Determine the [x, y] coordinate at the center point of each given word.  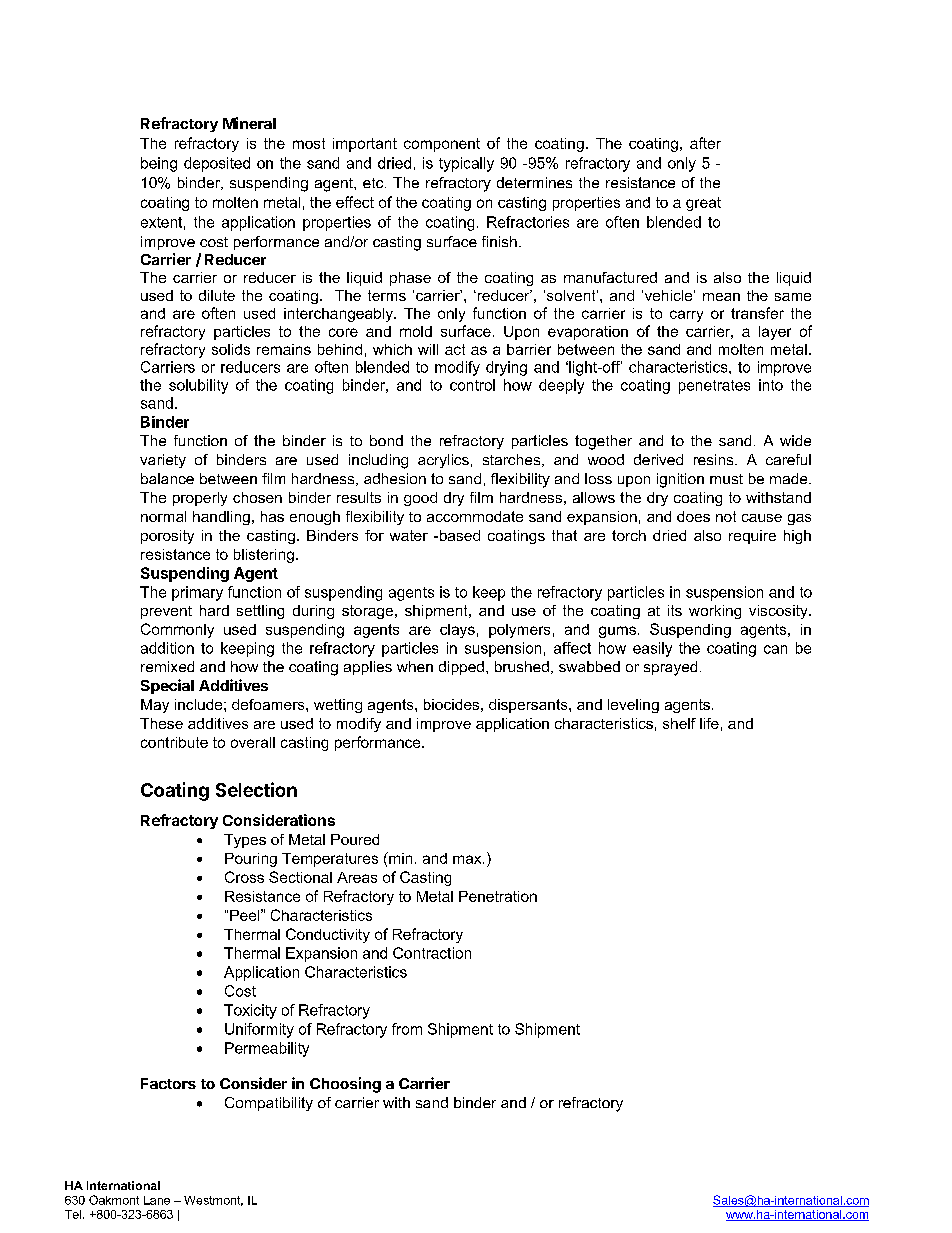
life [709, 723]
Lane [157, 1200]
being [159, 164]
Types [245, 841]
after [705, 143]
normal [163, 516]
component [442, 145]
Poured [355, 839]
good [420, 499]
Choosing [345, 1085]
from [407, 1029]
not [726, 516]
